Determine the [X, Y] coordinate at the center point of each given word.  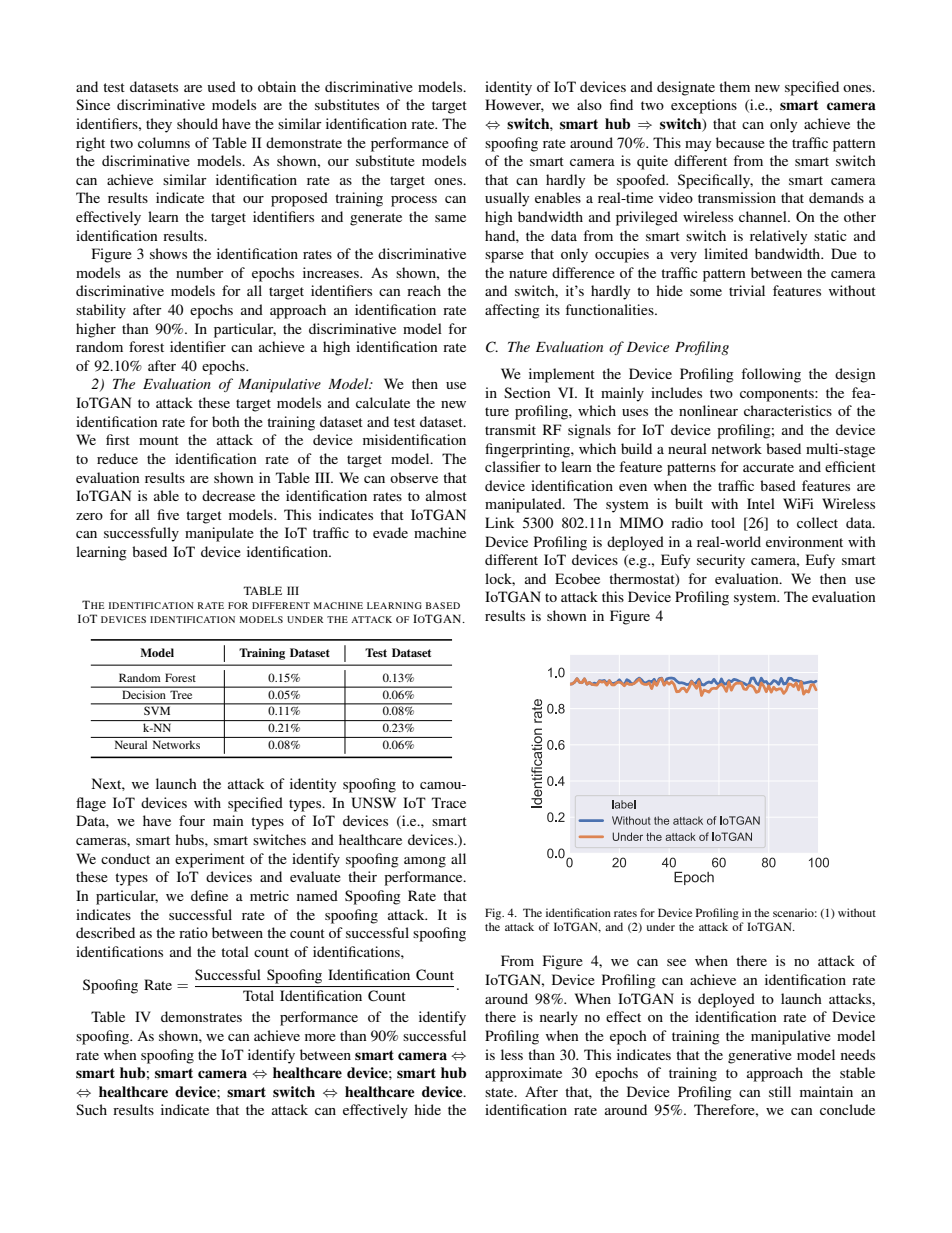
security [721, 561]
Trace [449, 802]
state [500, 1092]
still [780, 1091]
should [197, 123]
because [740, 142]
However [514, 105]
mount [159, 440]
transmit [510, 429]
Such [91, 1109]
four [192, 820]
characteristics [788, 410]
